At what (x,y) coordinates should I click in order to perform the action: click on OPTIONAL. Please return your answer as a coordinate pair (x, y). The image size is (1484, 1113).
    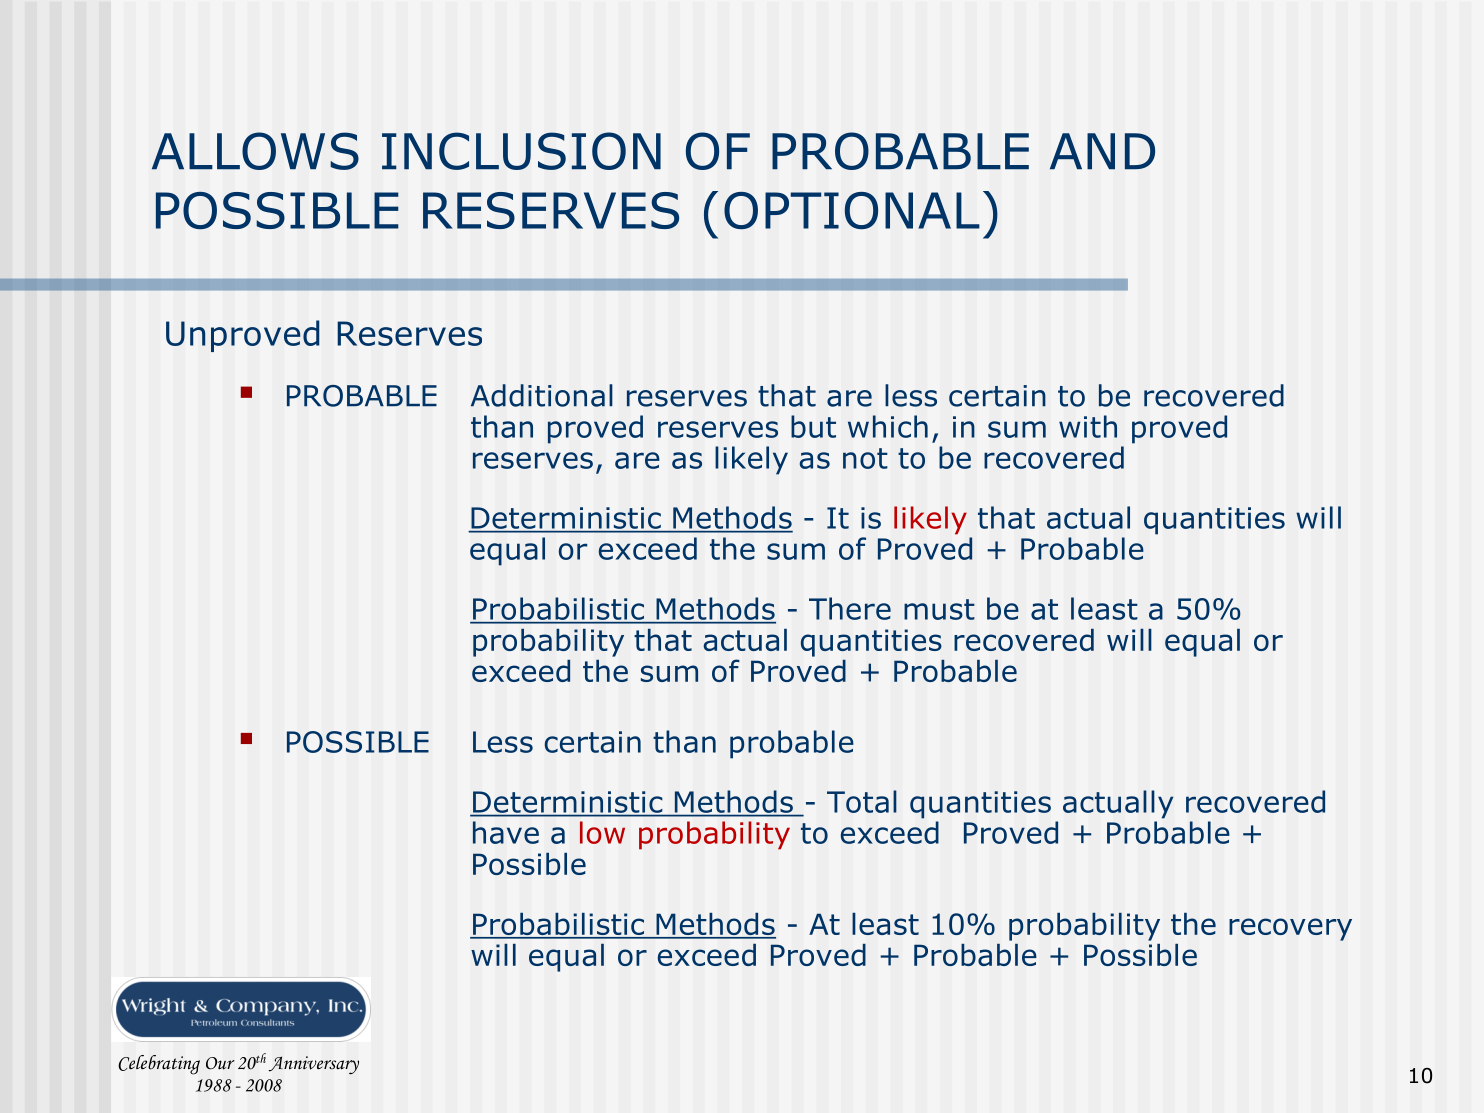
    Looking at the image, I should click on (852, 210).
